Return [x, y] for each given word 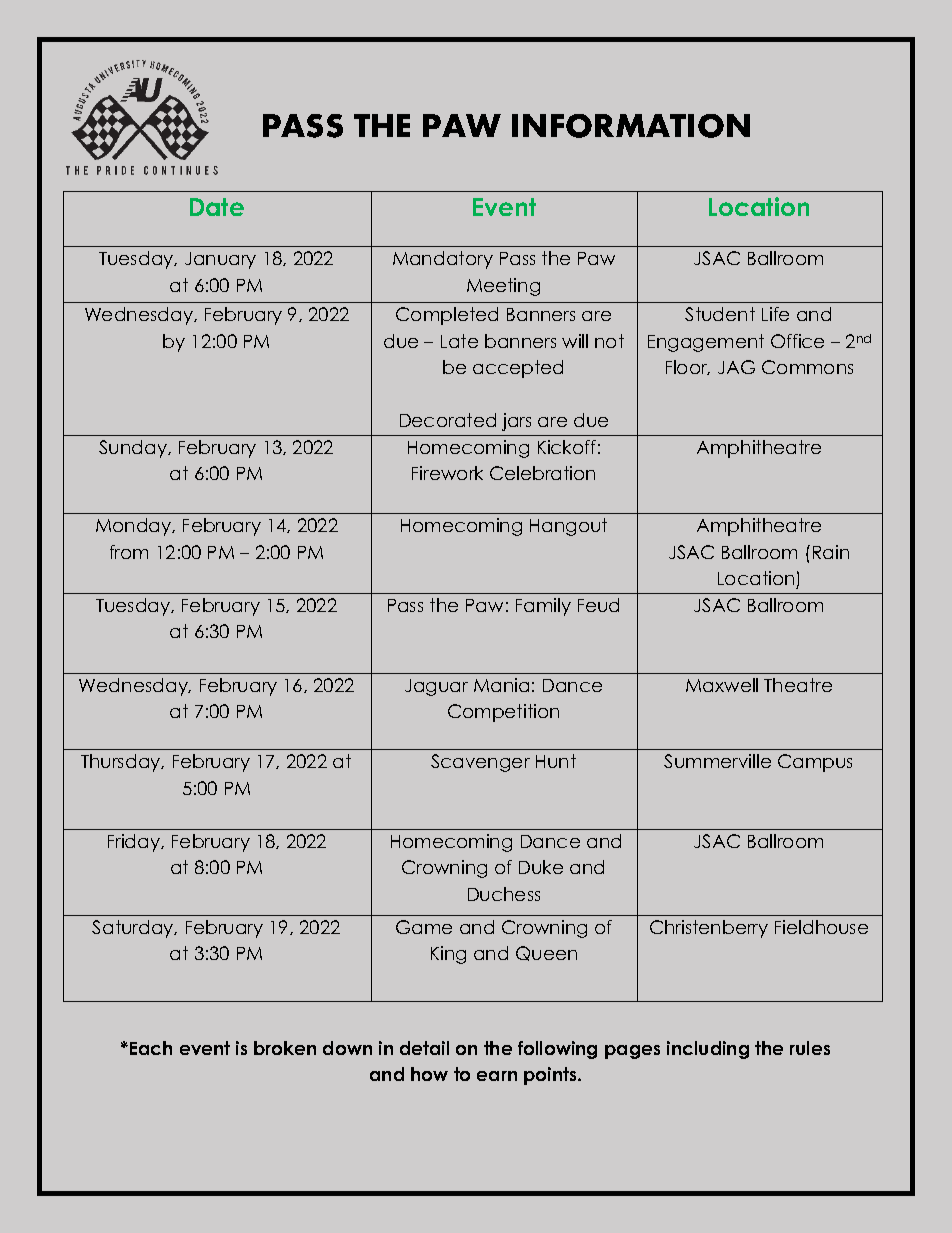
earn [497, 1076]
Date [217, 207]
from [129, 552]
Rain [831, 552]
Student [720, 314]
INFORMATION [631, 126]
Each [151, 1048]
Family [543, 607]
